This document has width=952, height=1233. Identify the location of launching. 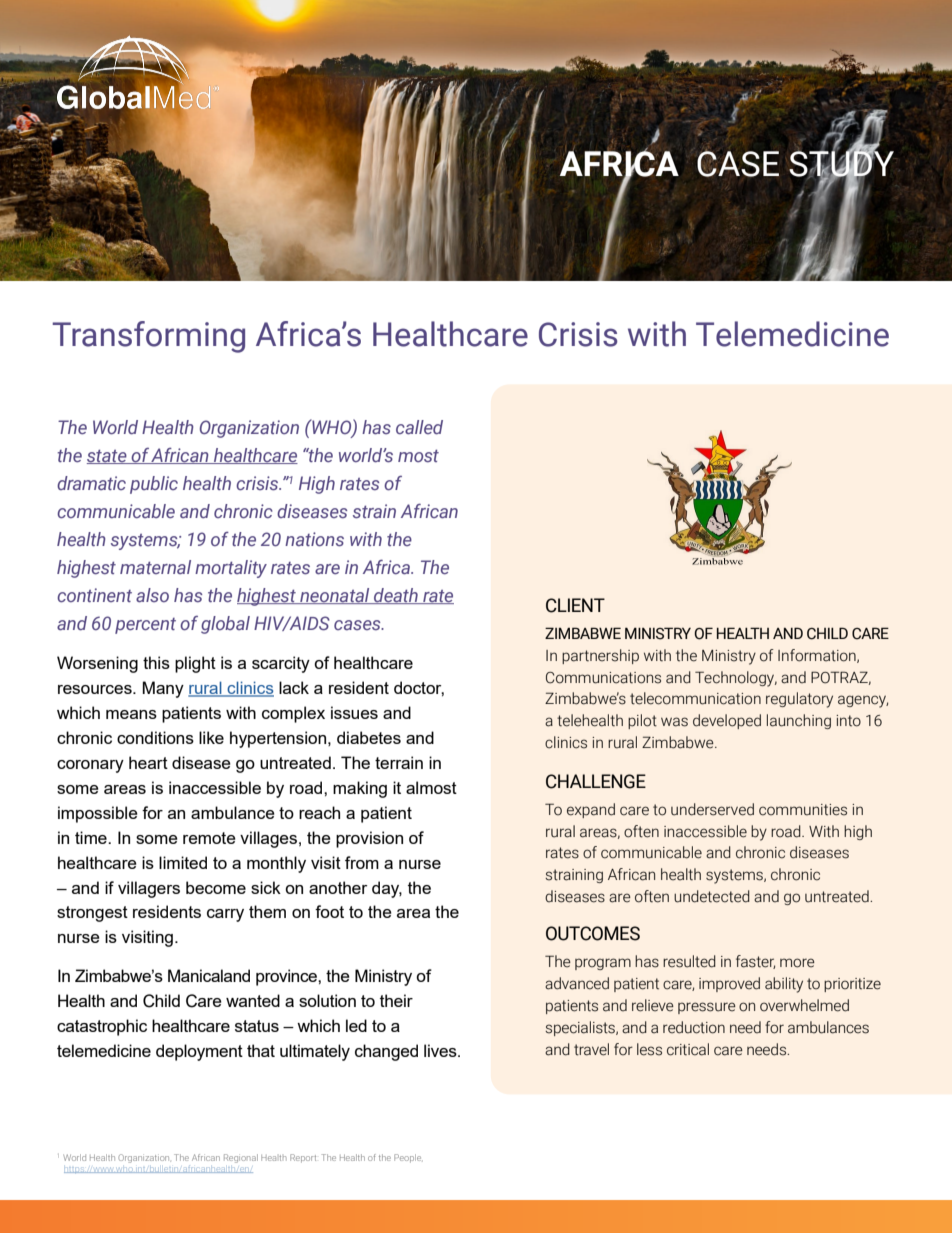
(799, 721).
